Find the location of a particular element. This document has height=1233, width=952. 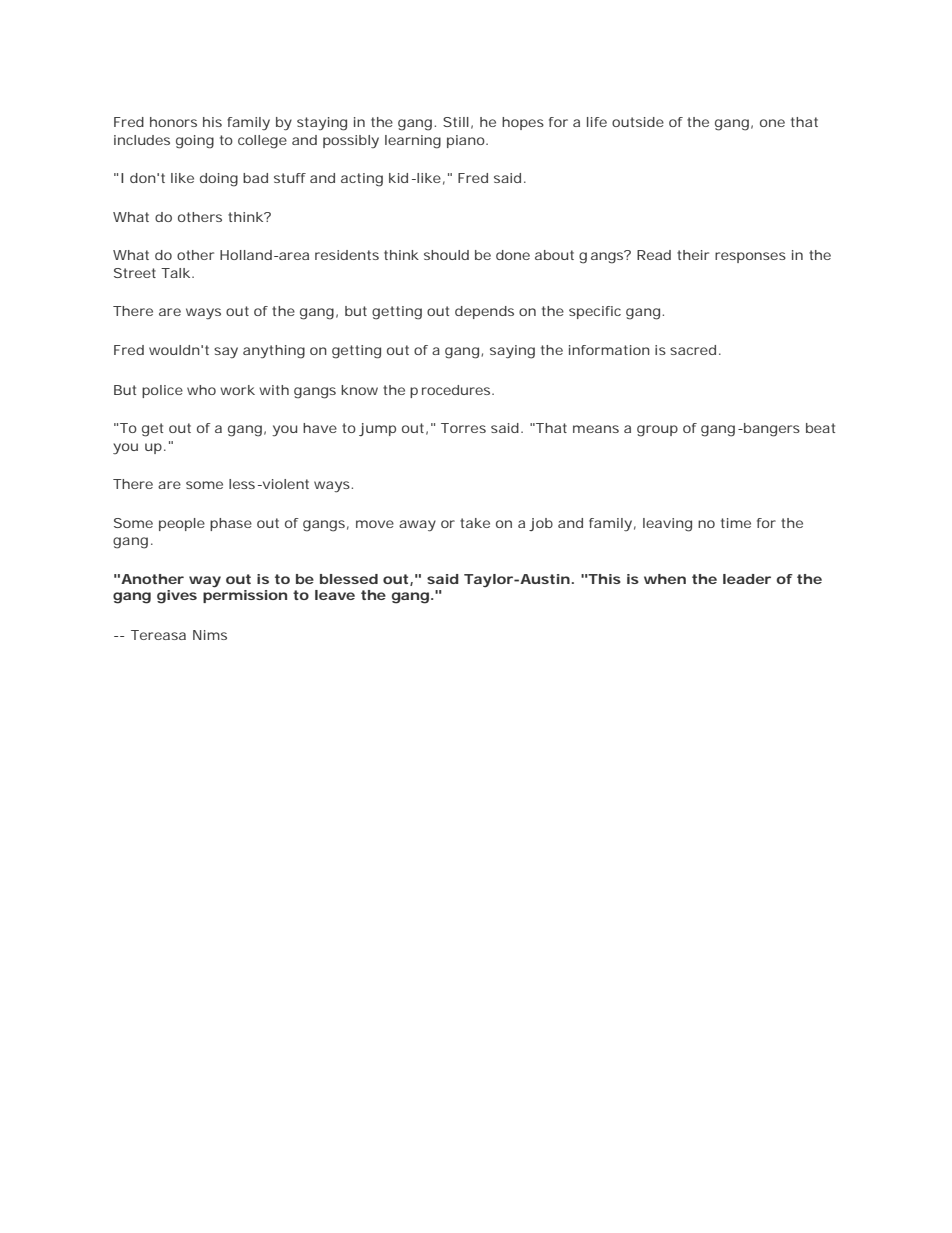

sacred is located at coordinates (693, 350).
